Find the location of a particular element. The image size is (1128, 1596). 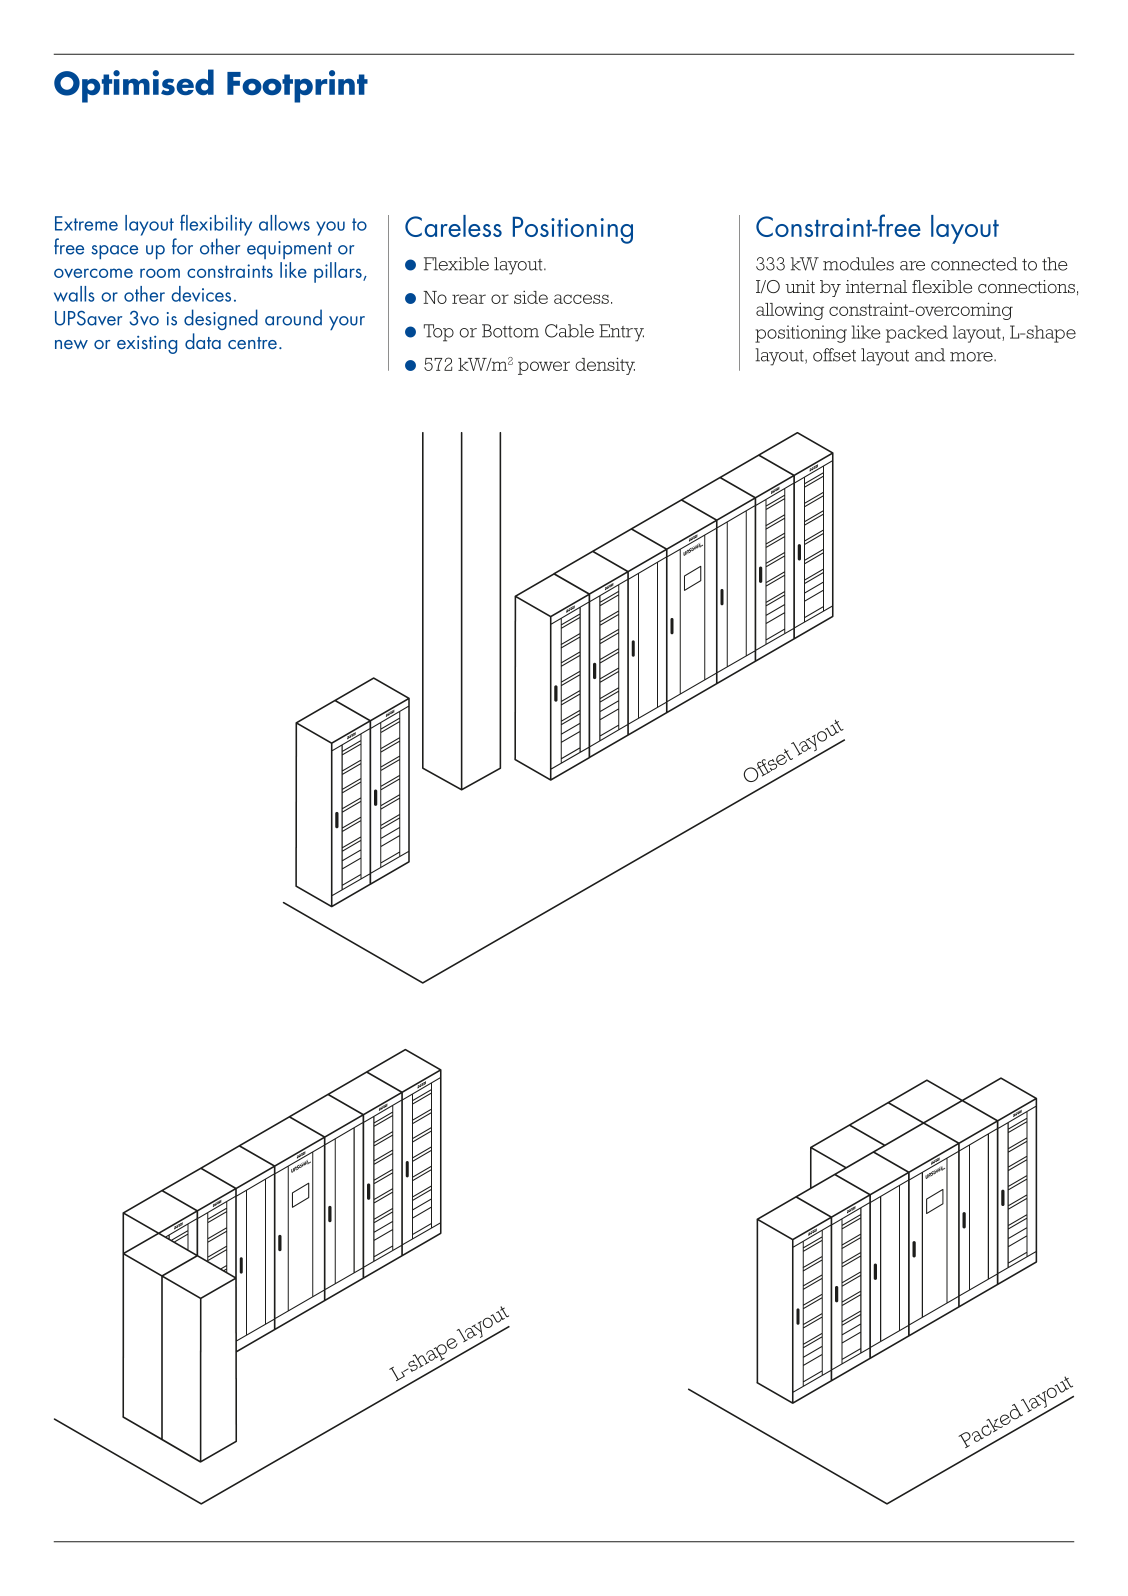

and is located at coordinates (930, 355).
